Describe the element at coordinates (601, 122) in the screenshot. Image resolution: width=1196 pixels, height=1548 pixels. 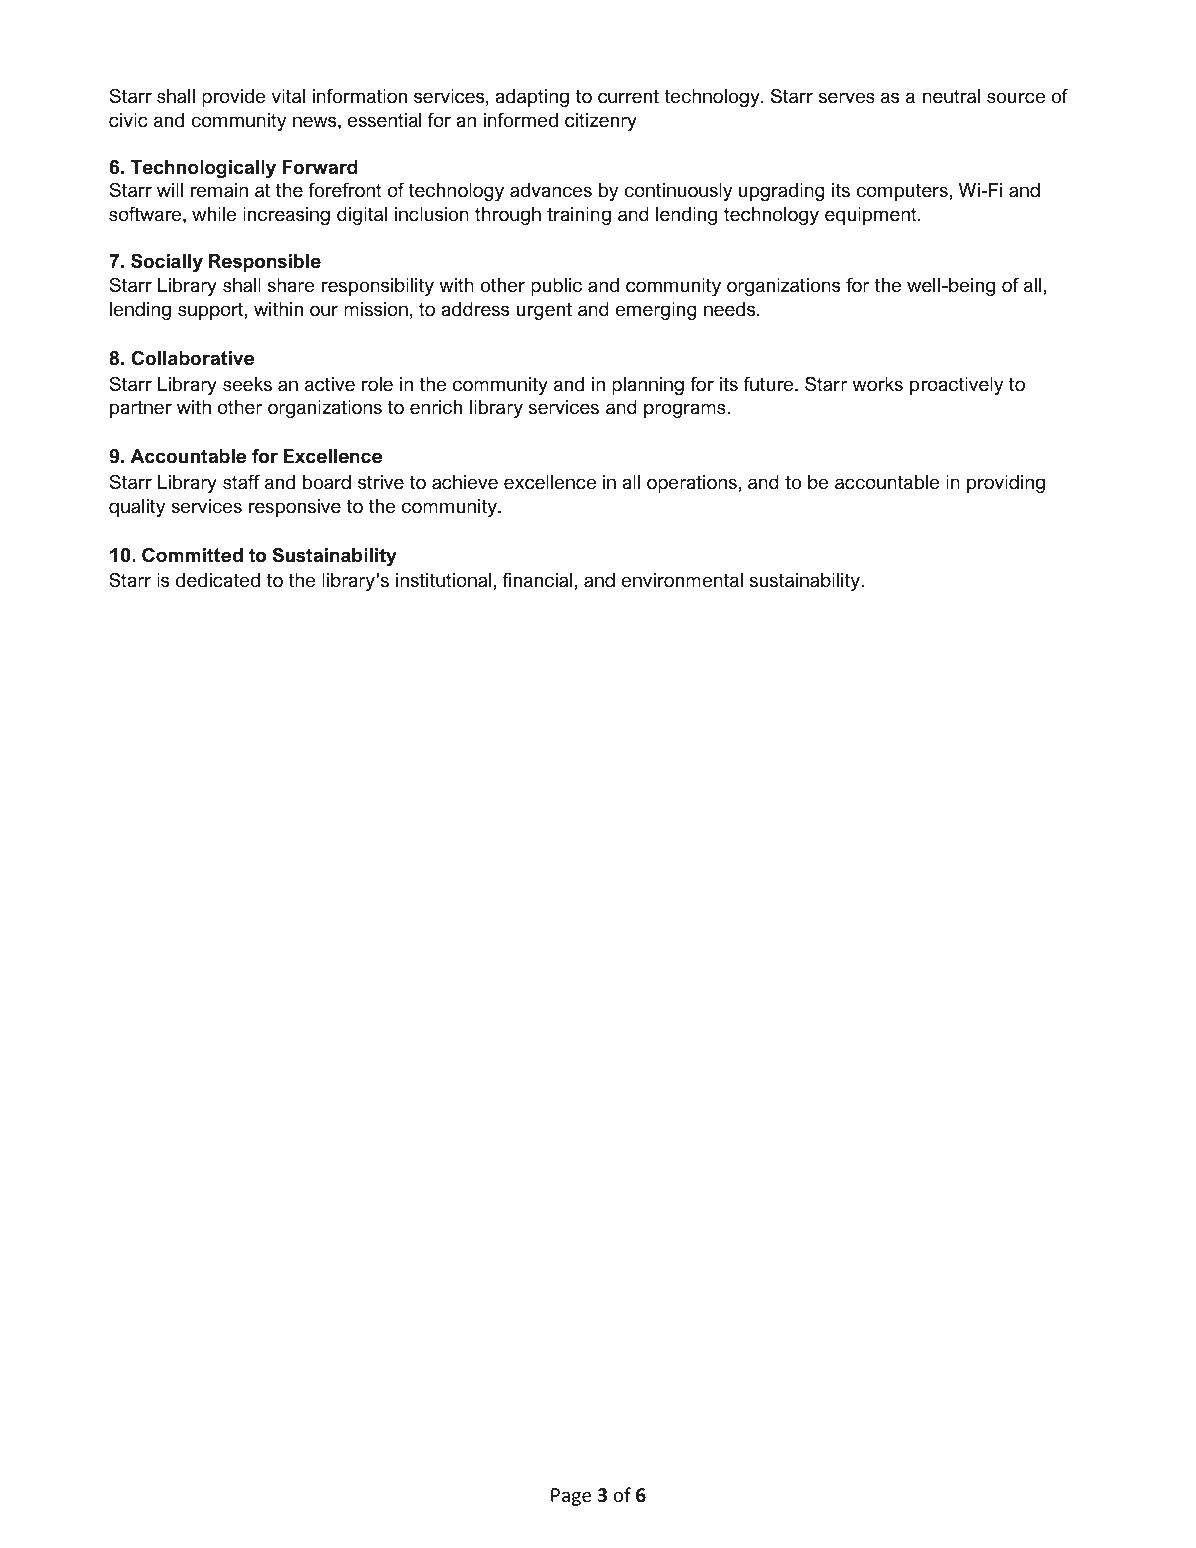
I see `citizenry` at that location.
